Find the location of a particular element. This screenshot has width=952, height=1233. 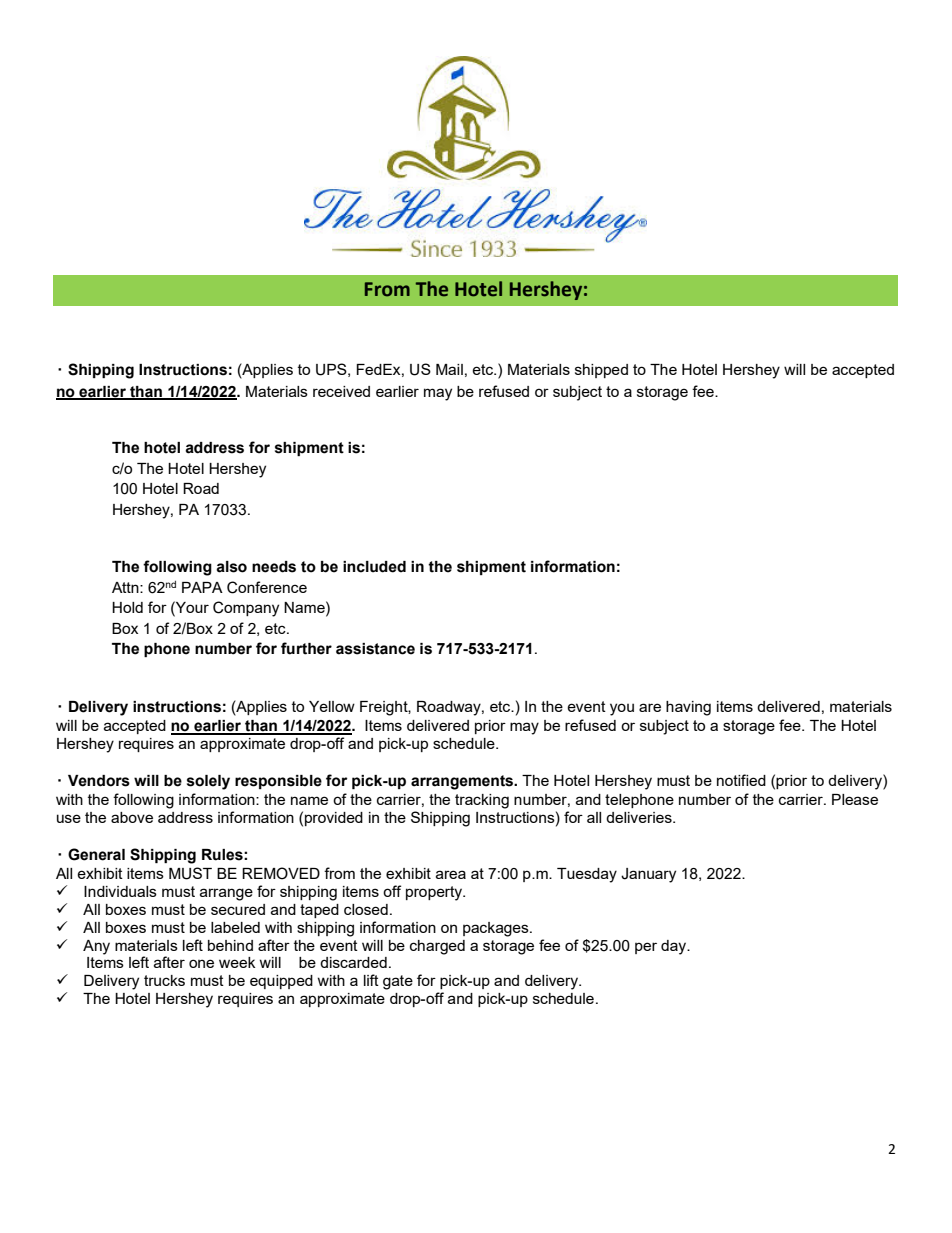

shipped is located at coordinates (601, 371).
